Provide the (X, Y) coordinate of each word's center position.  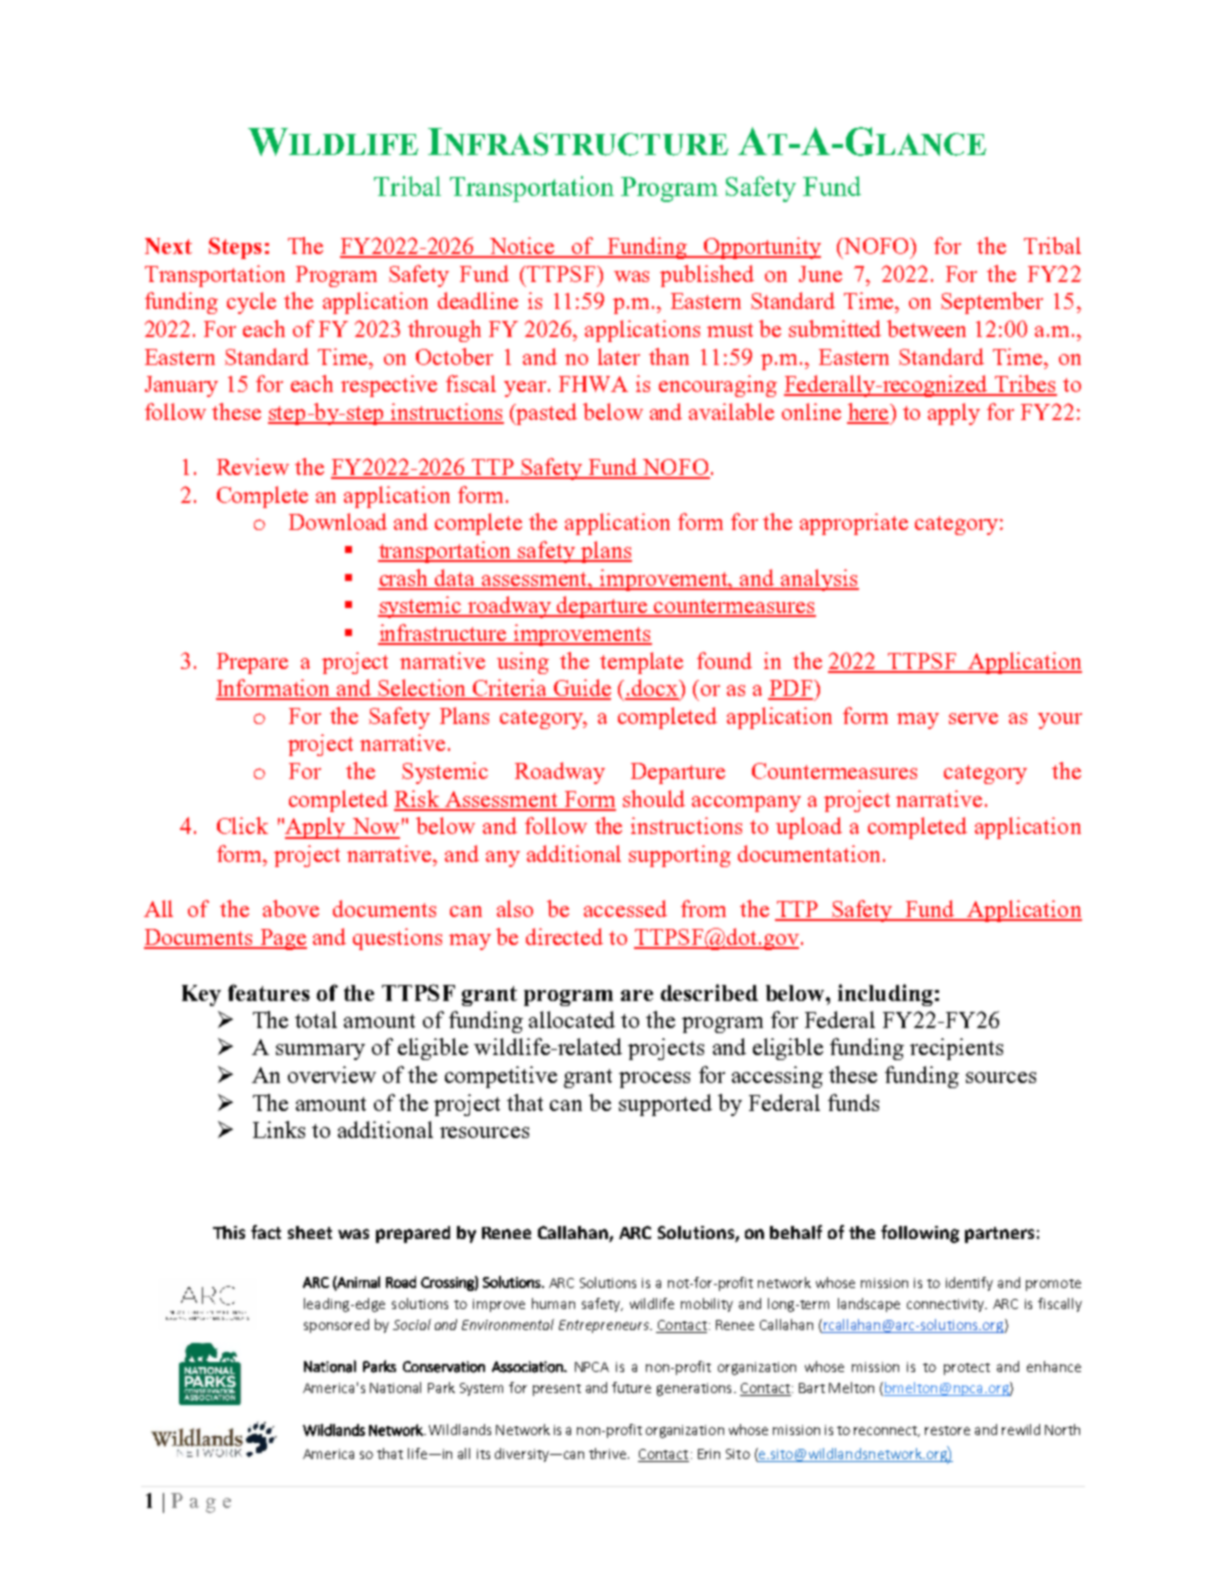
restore (947, 1430)
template (641, 663)
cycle (251, 303)
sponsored (336, 1326)
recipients (956, 1049)
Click (242, 825)
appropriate (854, 524)
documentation (809, 853)
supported (665, 1105)
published (707, 276)
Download (338, 521)
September (992, 303)
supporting (680, 856)
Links (279, 1129)
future (631, 1387)
